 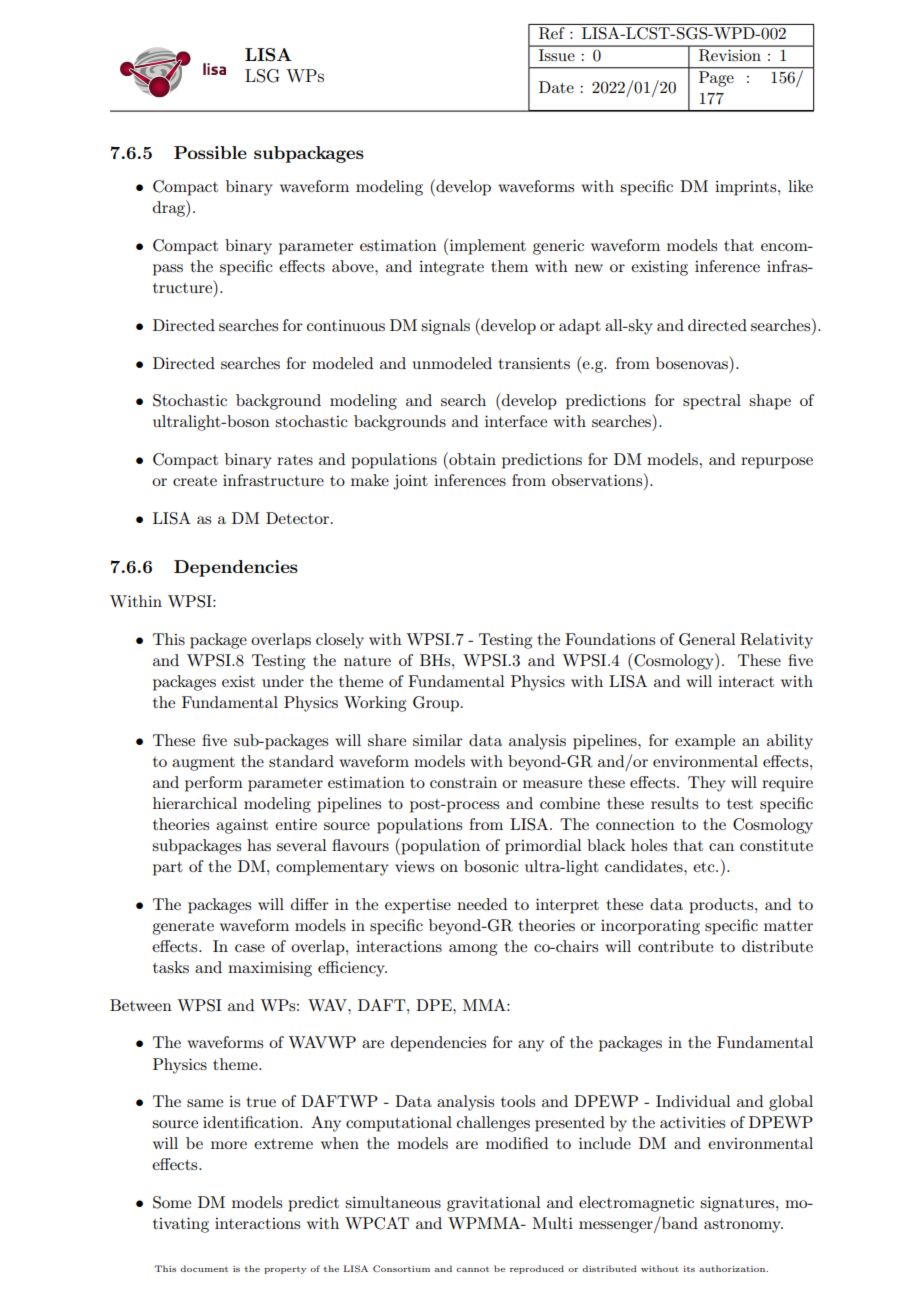 I want to click on Page, so click(x=716, y=79).
